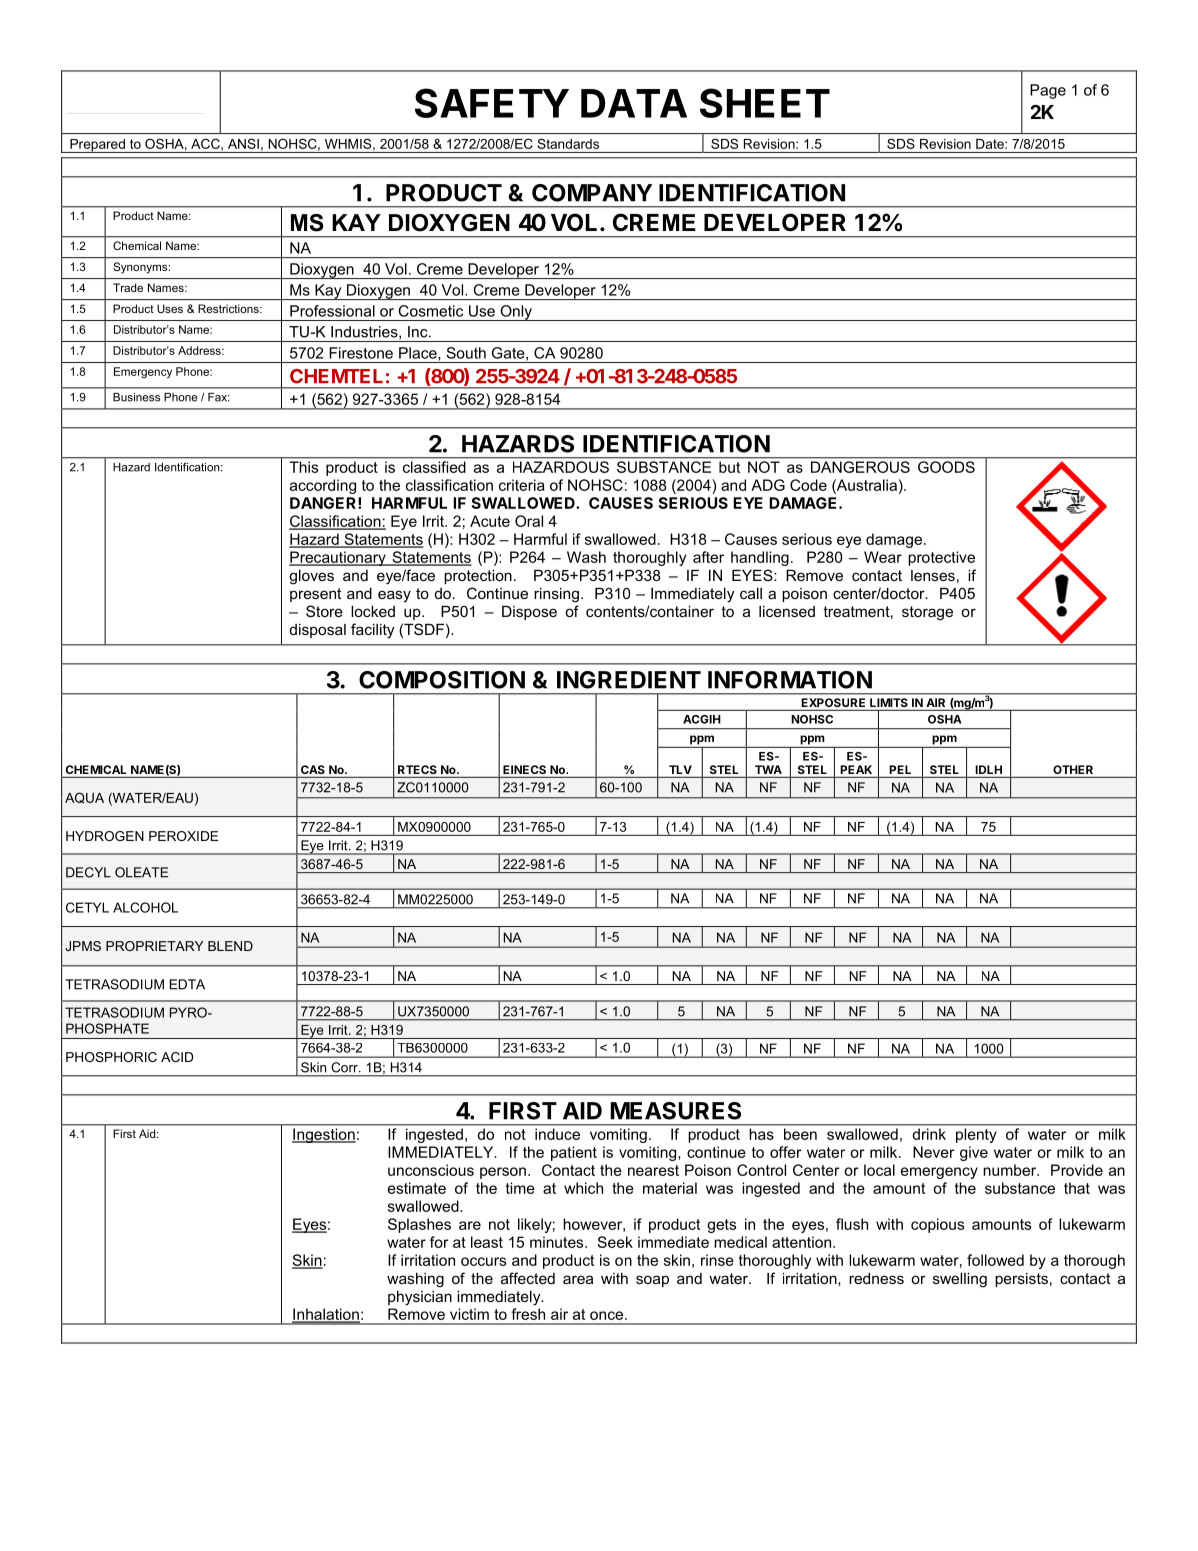 This screenshot has width=1198, height=1551. What do you see at coordinates (833, 702) in the screenshot?
I see `EXPOSURE` at bounding box center [833, 702].
